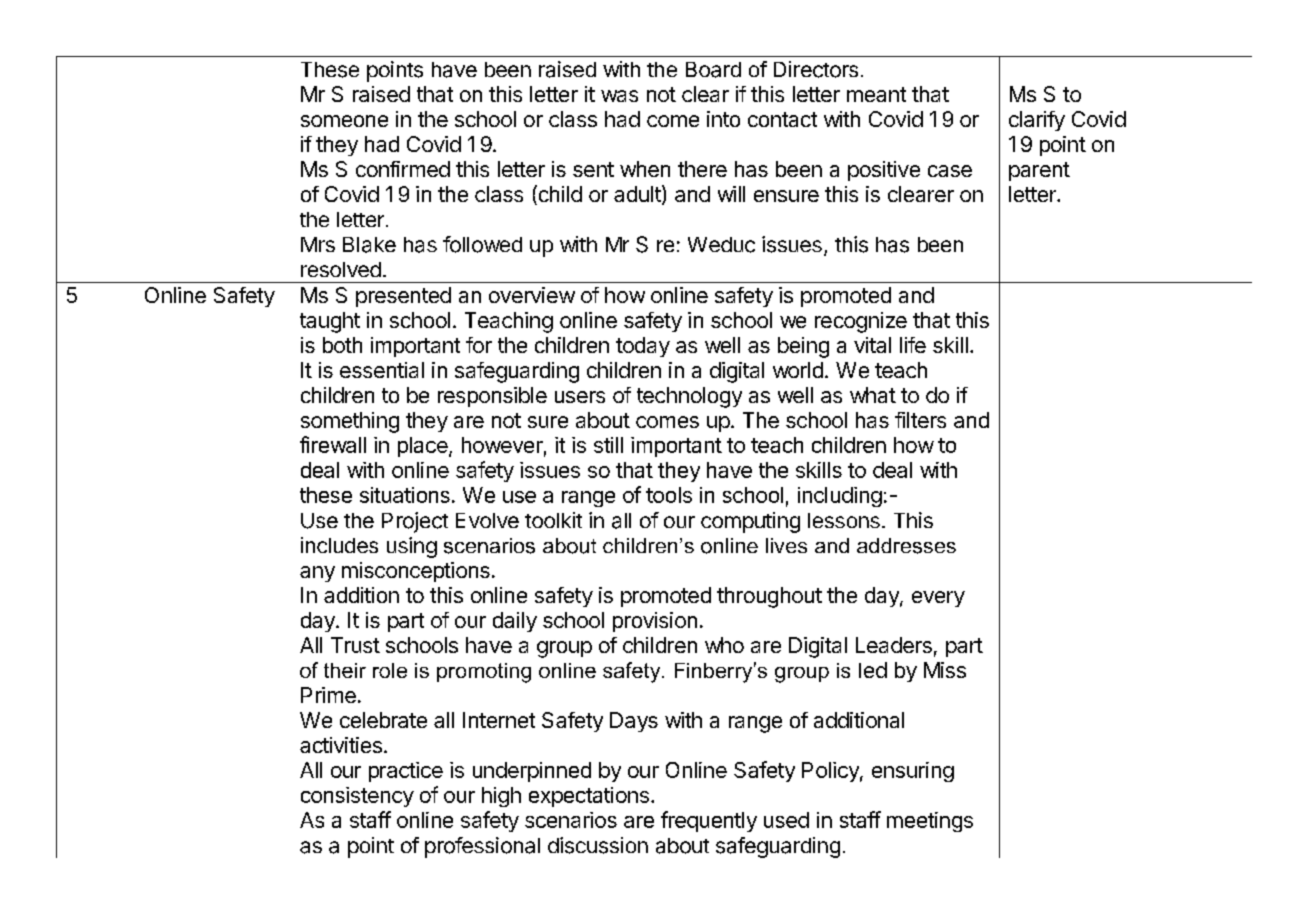 This screenshot has height=924, width=1308. What do you see at coordinates (669, 495) in the screenshot?
I see `tools` at bounding box center [669, 495].
